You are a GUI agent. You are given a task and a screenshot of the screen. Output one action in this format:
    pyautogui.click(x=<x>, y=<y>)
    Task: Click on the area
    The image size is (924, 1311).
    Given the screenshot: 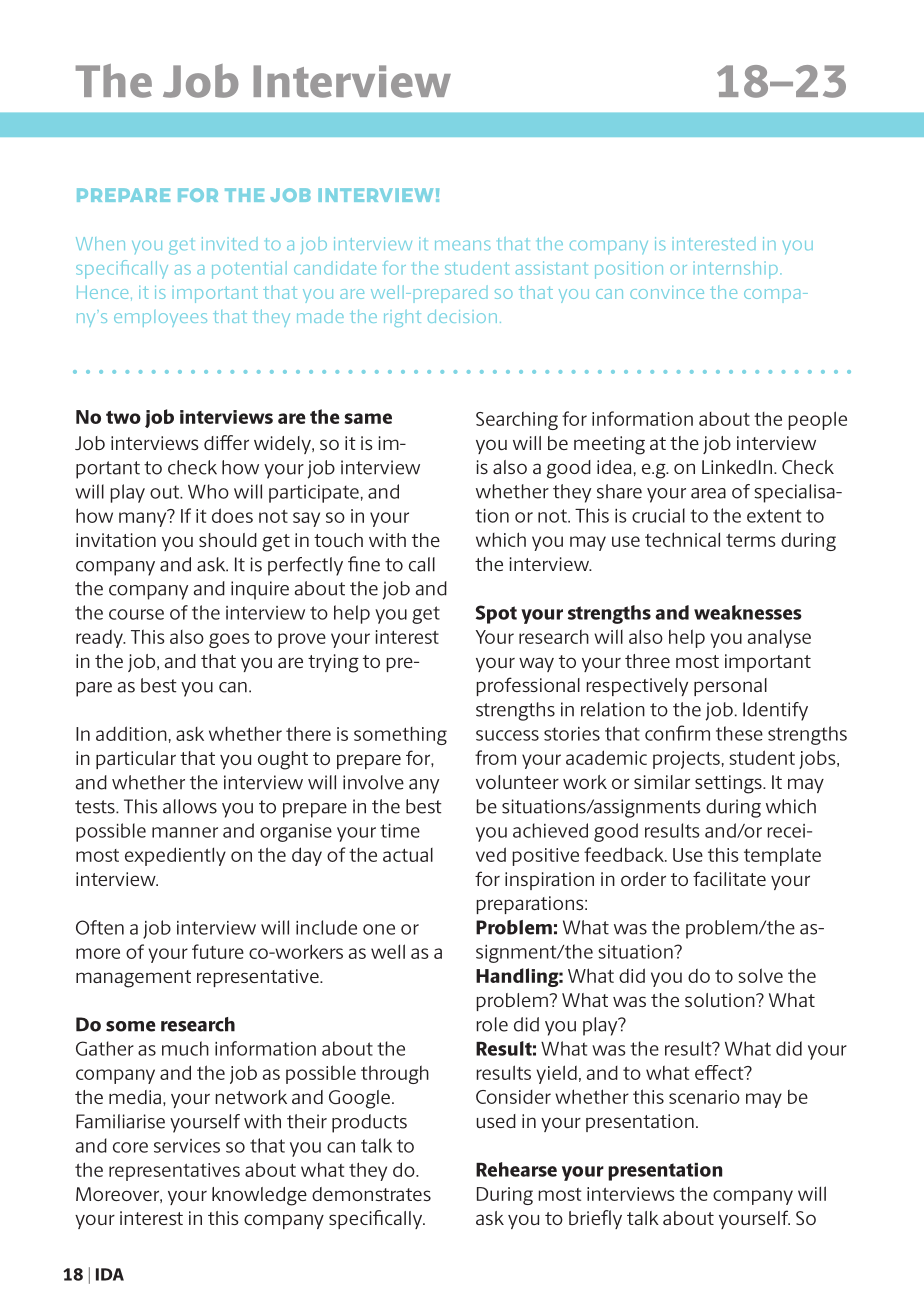 What is the action you would take?
    pyautogui.click(x=708, y=493)
